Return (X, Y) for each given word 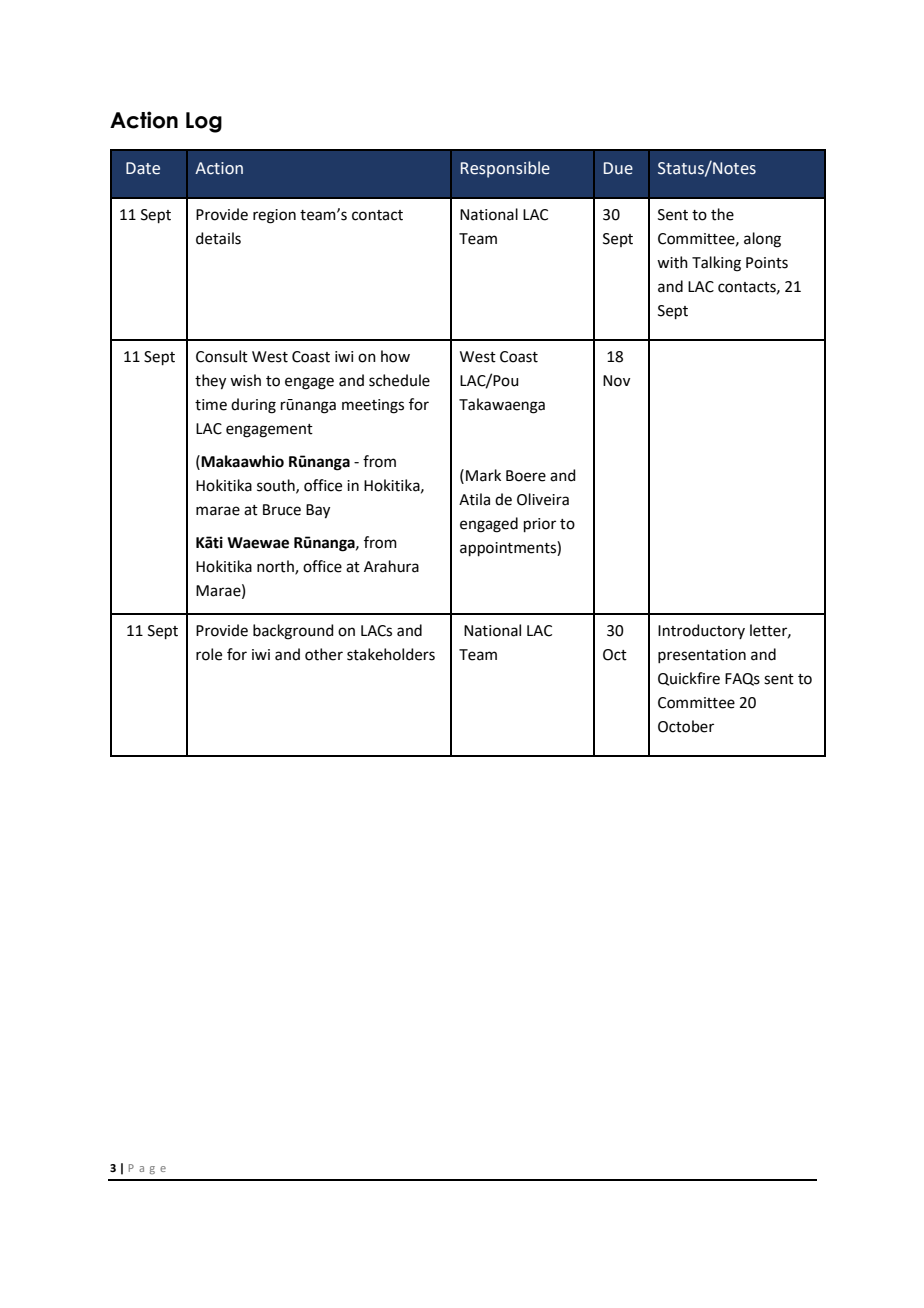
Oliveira (543, 499)
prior (540, 525)
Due (618, 168)
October (686, 726)
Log (204, 122)
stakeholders (391, 654)
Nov (616, 381)
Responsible (505, 169)
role (209, 654)
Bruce (282, 510)
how (395, 356)
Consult (222, 356)
